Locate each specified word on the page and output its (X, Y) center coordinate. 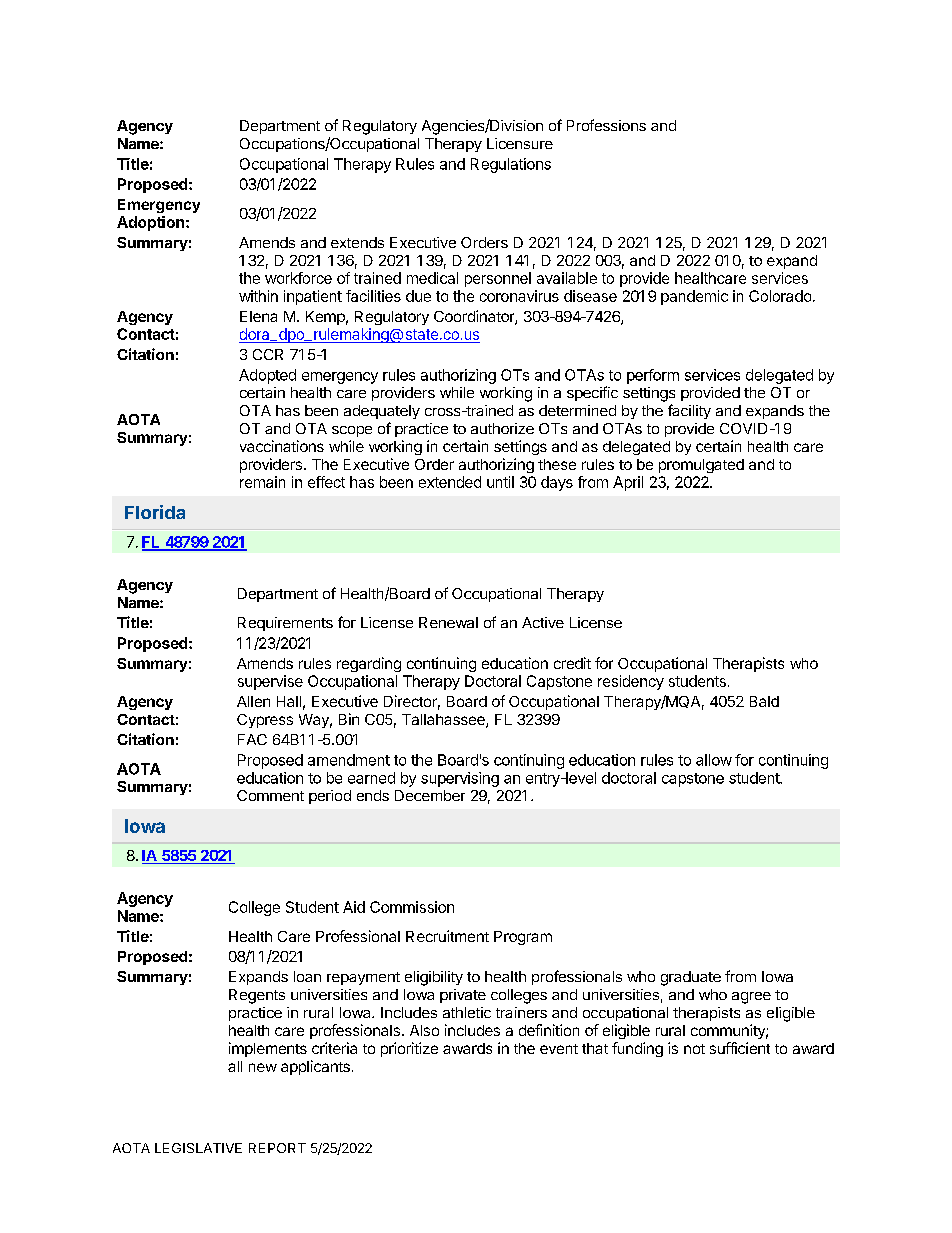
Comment (270, 795)
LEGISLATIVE (198, 1148)
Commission (412, 907)
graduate (691, 978)
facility (689, 411)
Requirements (285, 624)
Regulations (511, 165)
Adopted (267, 376)
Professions (606, 125)
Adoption (150, 223)
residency (631, 682)
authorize (502, 428)
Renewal (448, 622)
